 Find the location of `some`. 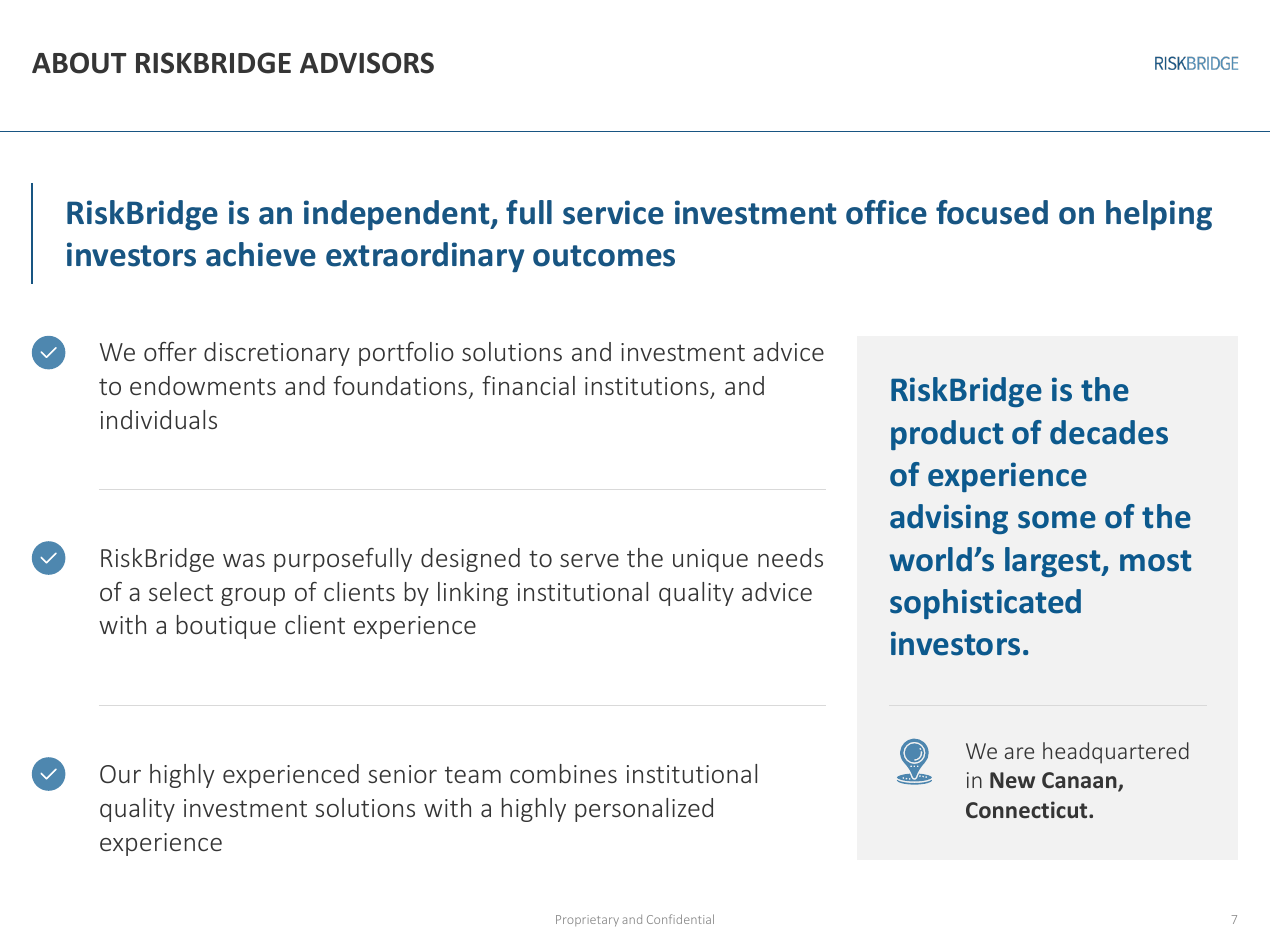

some is located at coordinates (1057, 520).
